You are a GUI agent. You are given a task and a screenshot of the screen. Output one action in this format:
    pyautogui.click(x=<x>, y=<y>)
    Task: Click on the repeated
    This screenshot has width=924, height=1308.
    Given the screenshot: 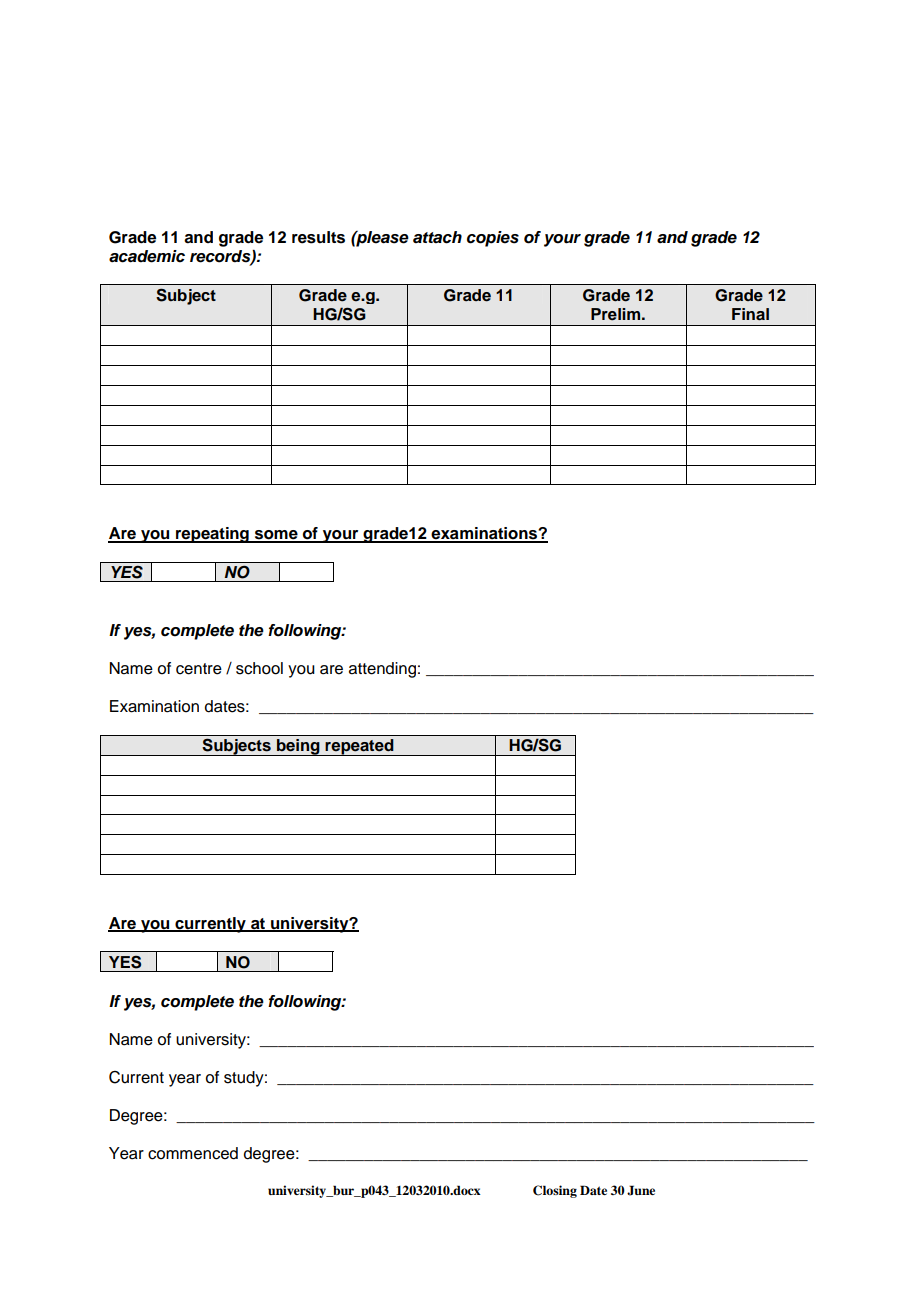 What is the action you would take?
    pyautogui.click(x=360, y=747)
